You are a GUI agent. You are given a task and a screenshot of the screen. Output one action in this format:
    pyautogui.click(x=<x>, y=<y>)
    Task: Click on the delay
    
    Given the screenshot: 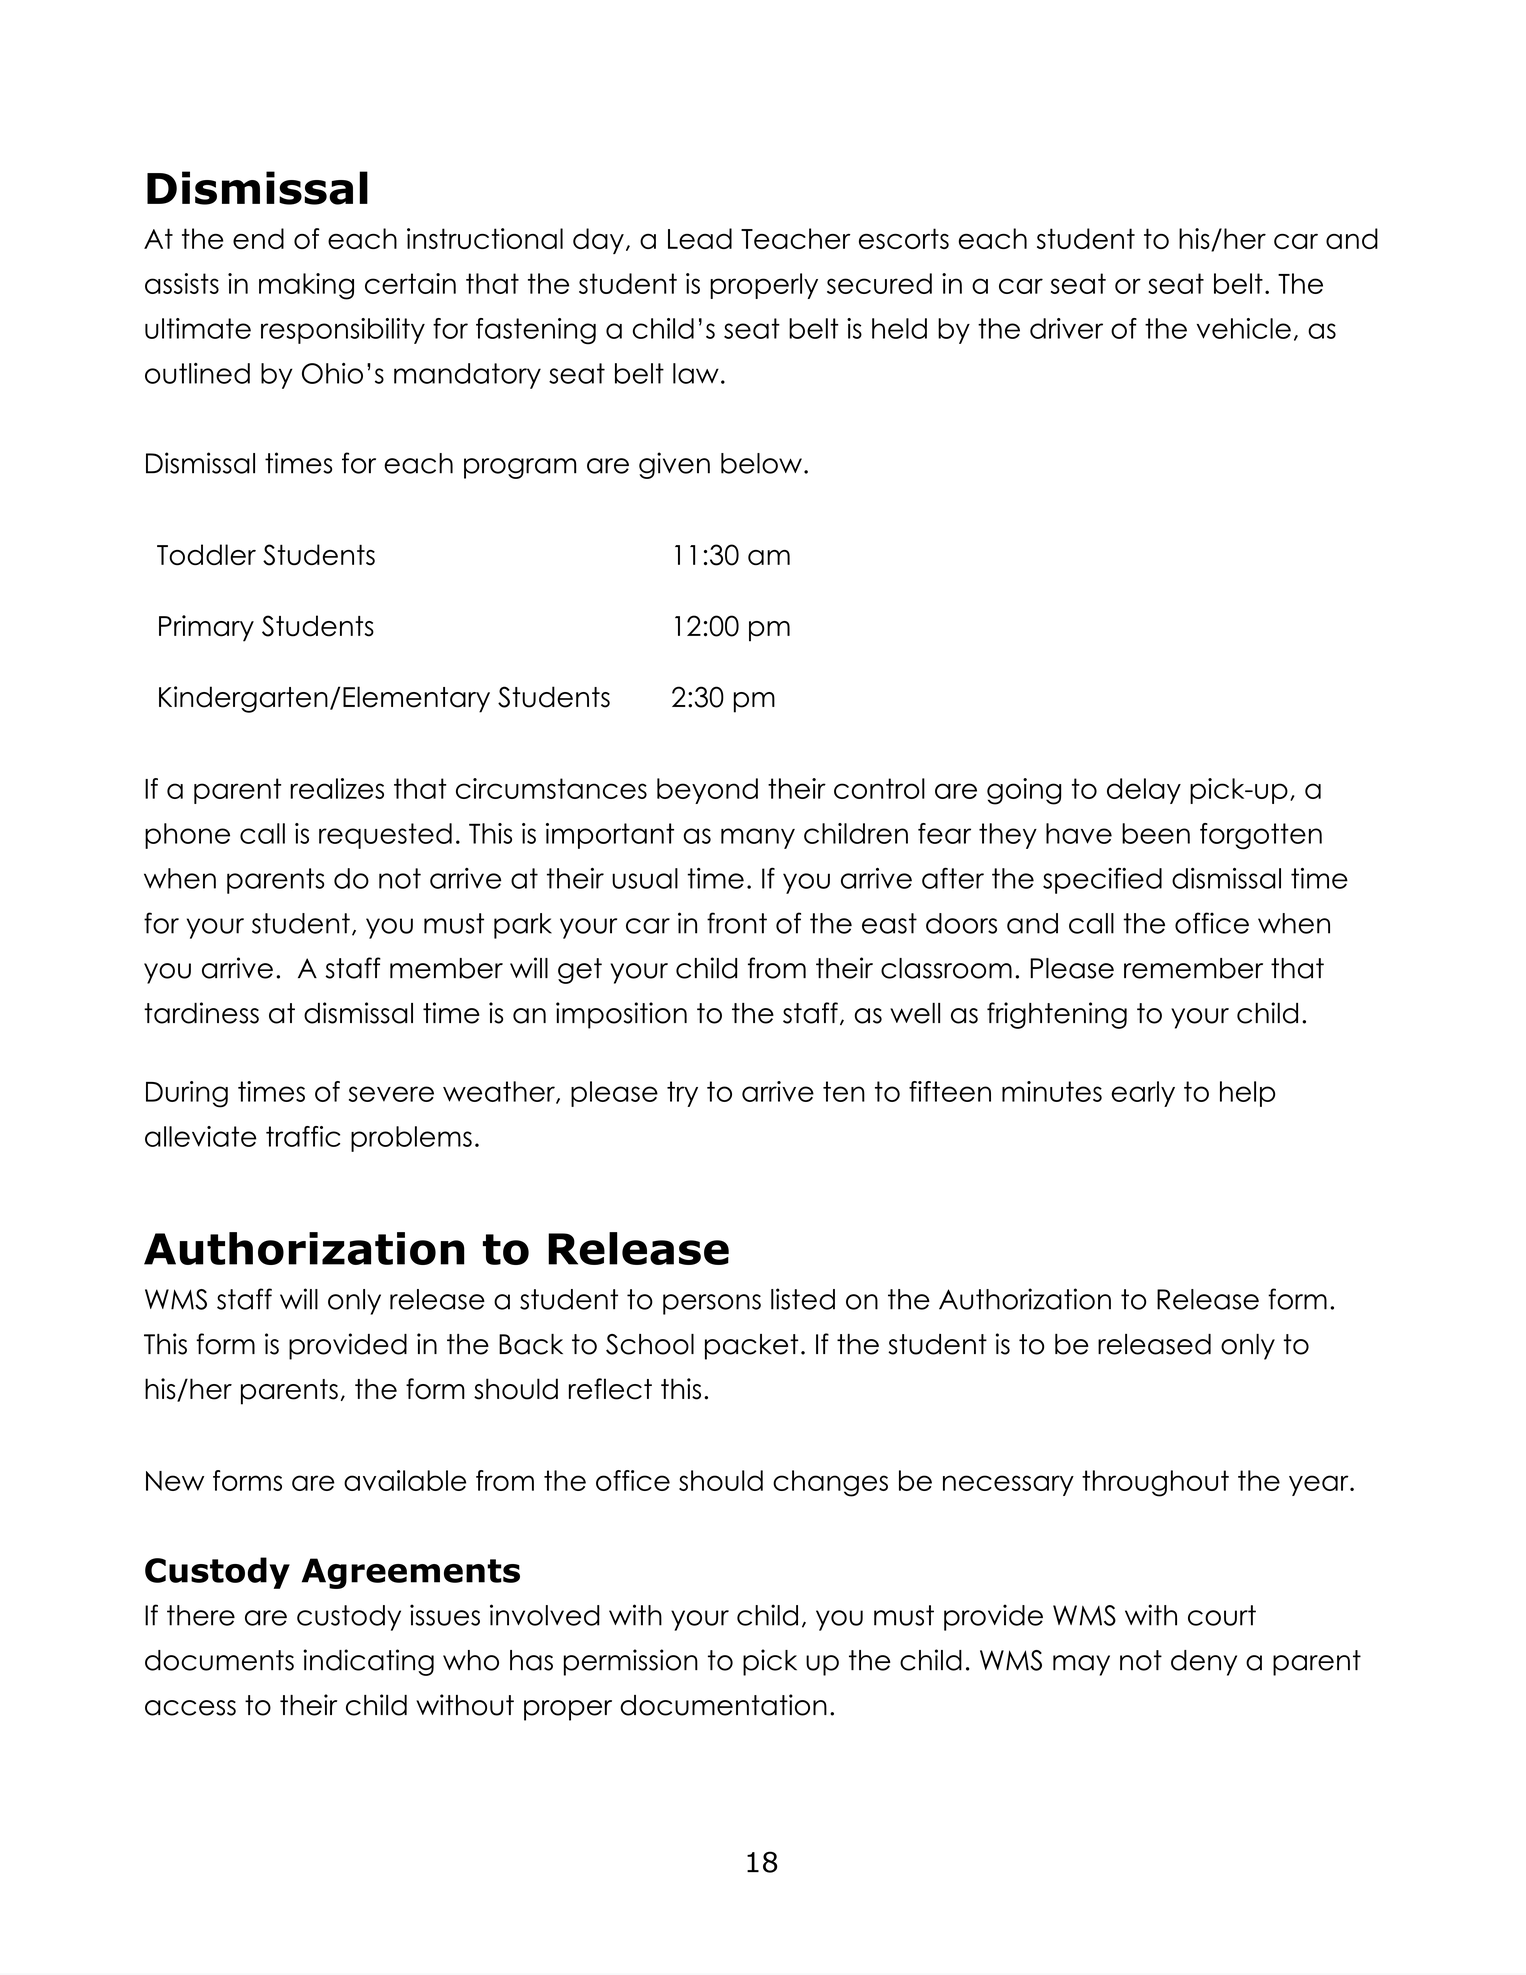 What is the action you would take?
    pyautogui.click(x=1144, y=791)
